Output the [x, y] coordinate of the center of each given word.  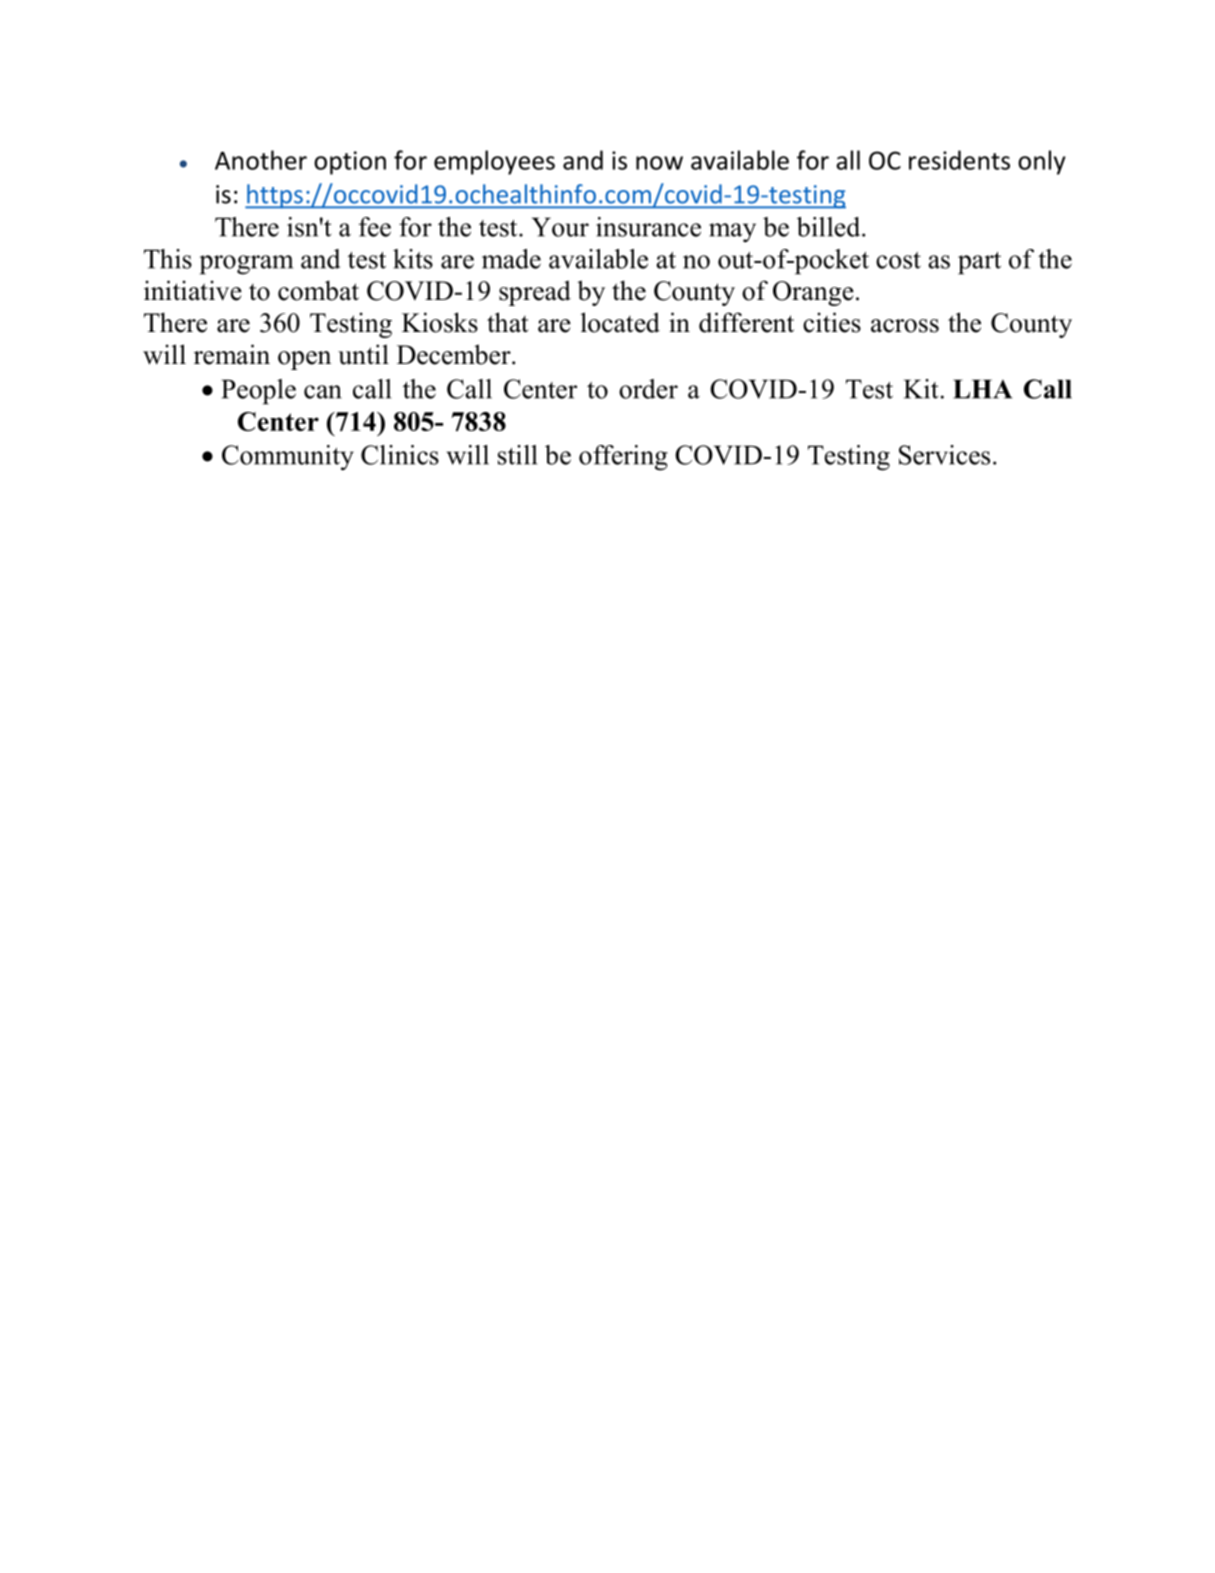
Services [944, 455]
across [905, 326]
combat [318, 290]
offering [623, 458]
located [620, 322]
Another [261, 160]
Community [288, 458]
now [659, 163]
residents [959, 160]
